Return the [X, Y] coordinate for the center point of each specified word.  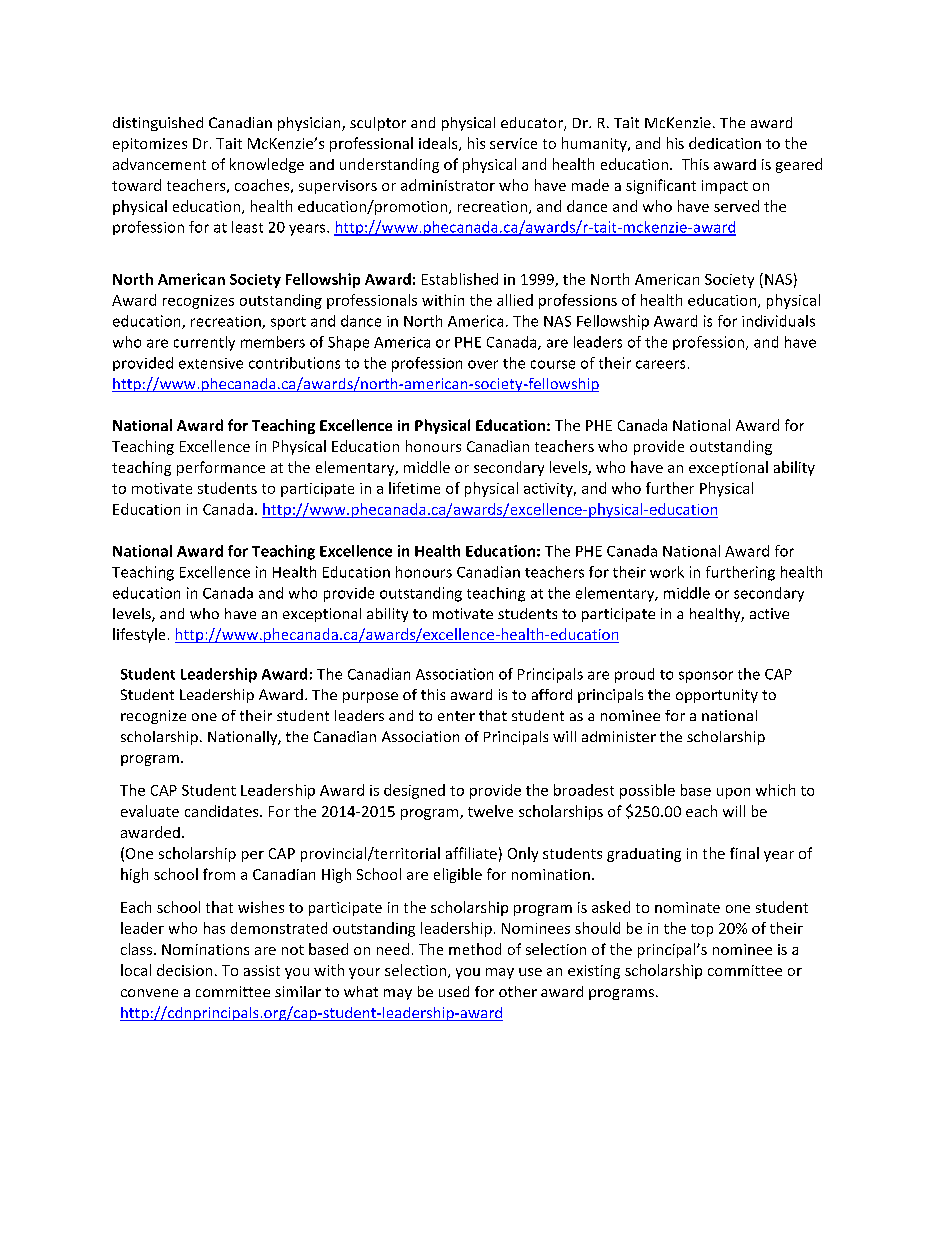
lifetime [414, 488]
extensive [211, 363]
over [483, 364]
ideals [439, 144]
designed [414, 791]
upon [733, 793]
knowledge [267, 165]
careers [660, 364]
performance [221, 468]
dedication [725, 143]
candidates [223, 811]
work [667, 572]
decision [184, 970]
